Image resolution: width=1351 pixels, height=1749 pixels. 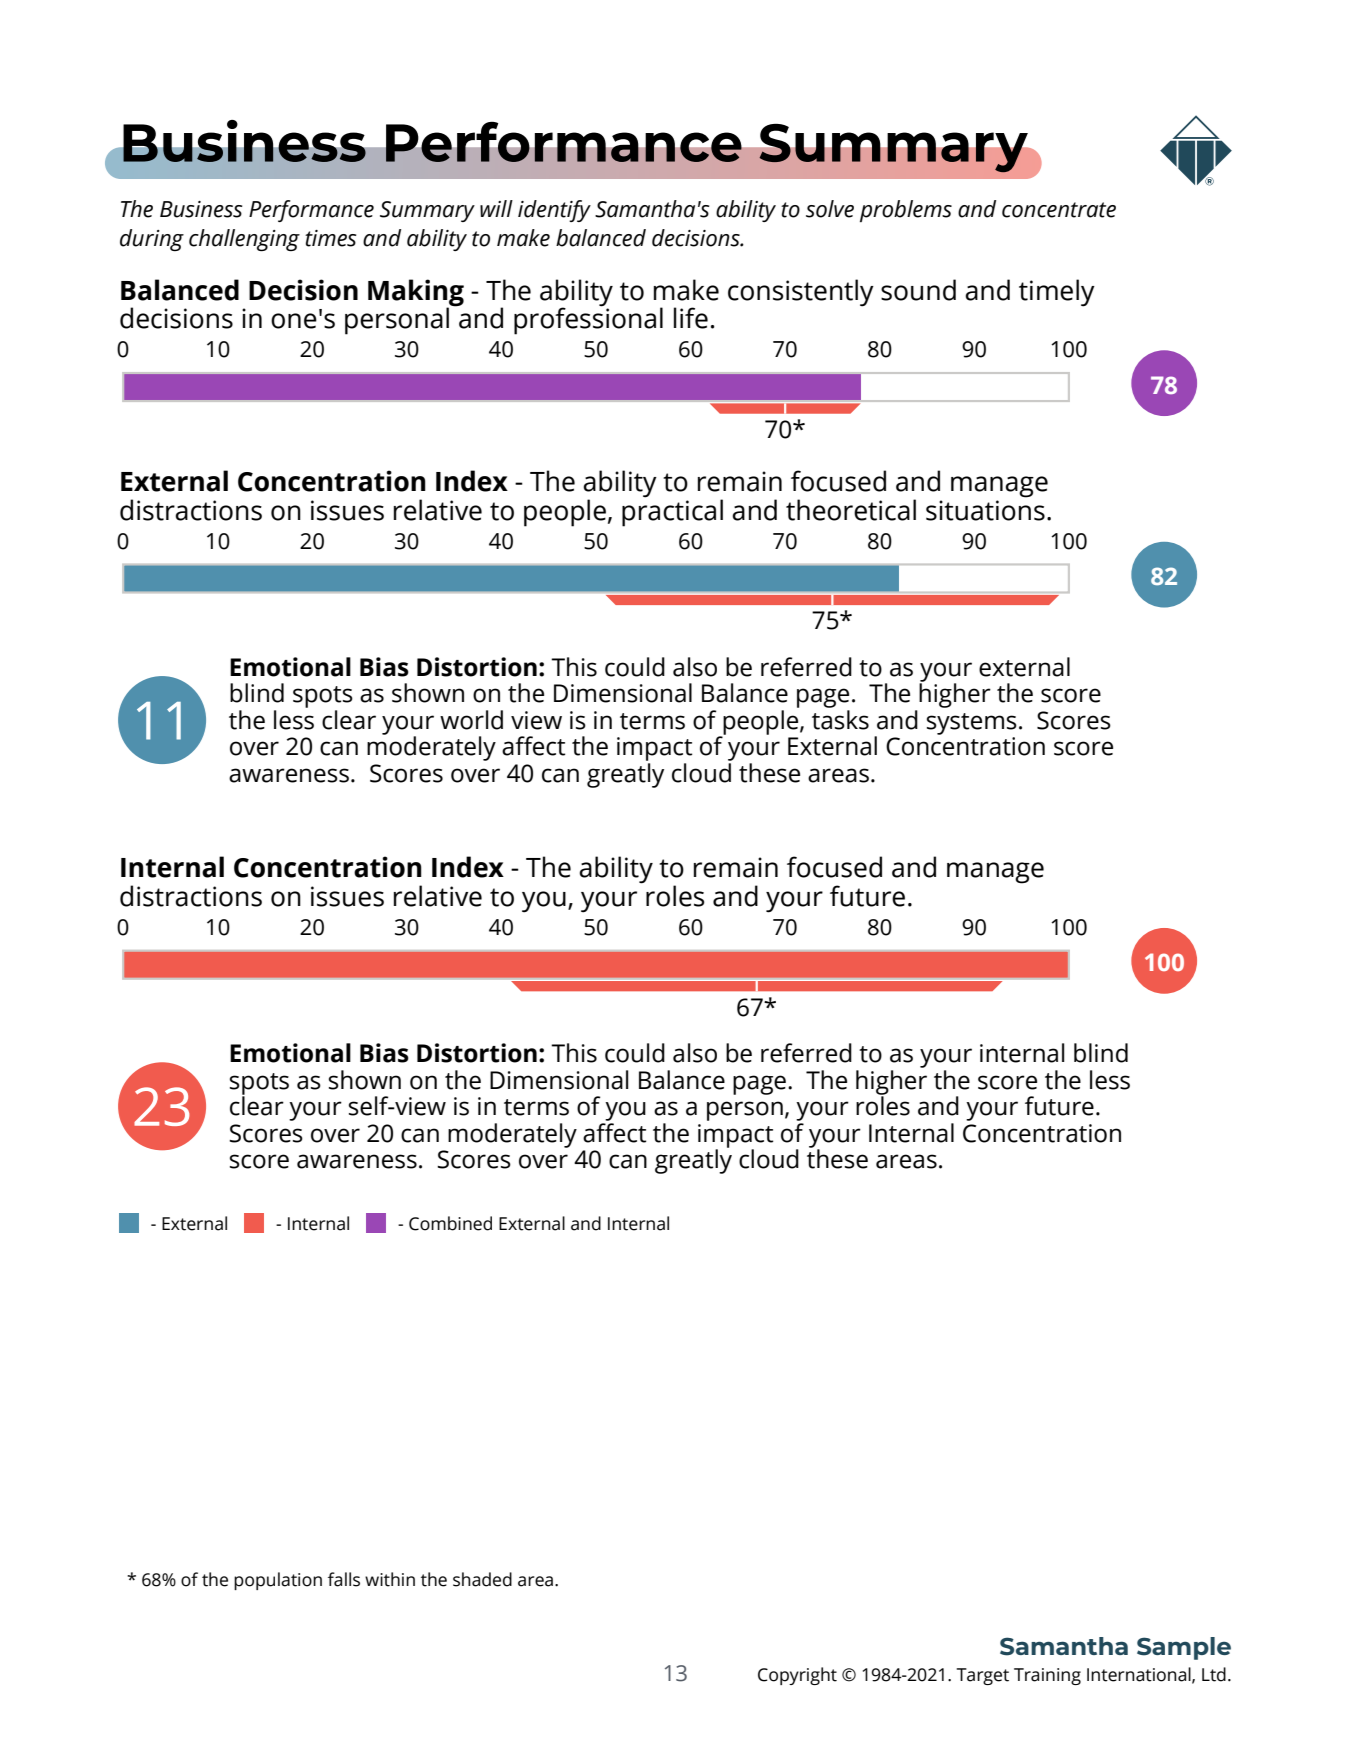 I want to click on timely, so click(x=1057, y=293).
